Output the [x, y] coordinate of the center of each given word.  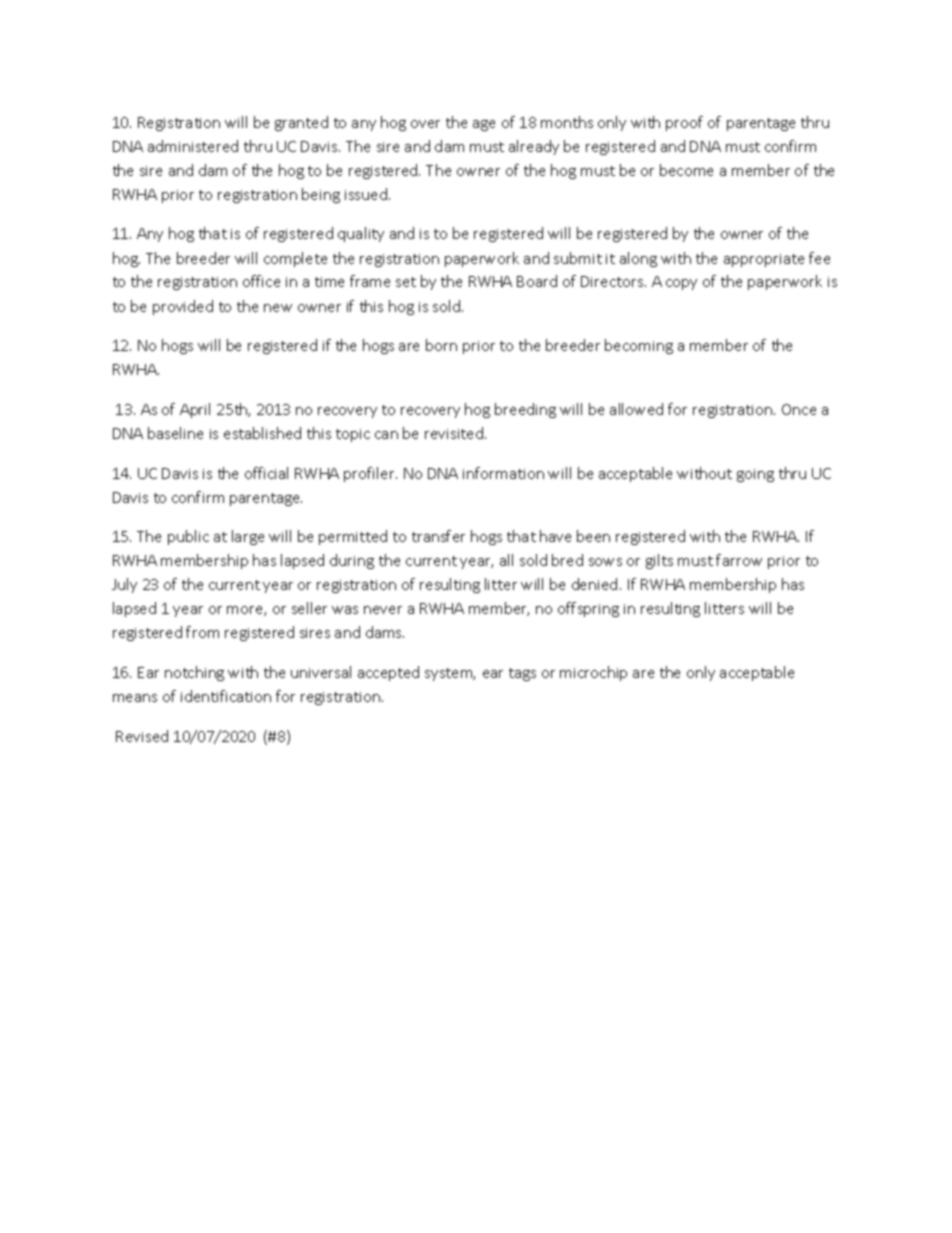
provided [183, 307]
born [441, 345]
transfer [438, 536]
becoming [639, 346]
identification [226, 696]
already [534, 147]
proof [684, 123]
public [188, 537]
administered [193, 146]
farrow [739, 560]
